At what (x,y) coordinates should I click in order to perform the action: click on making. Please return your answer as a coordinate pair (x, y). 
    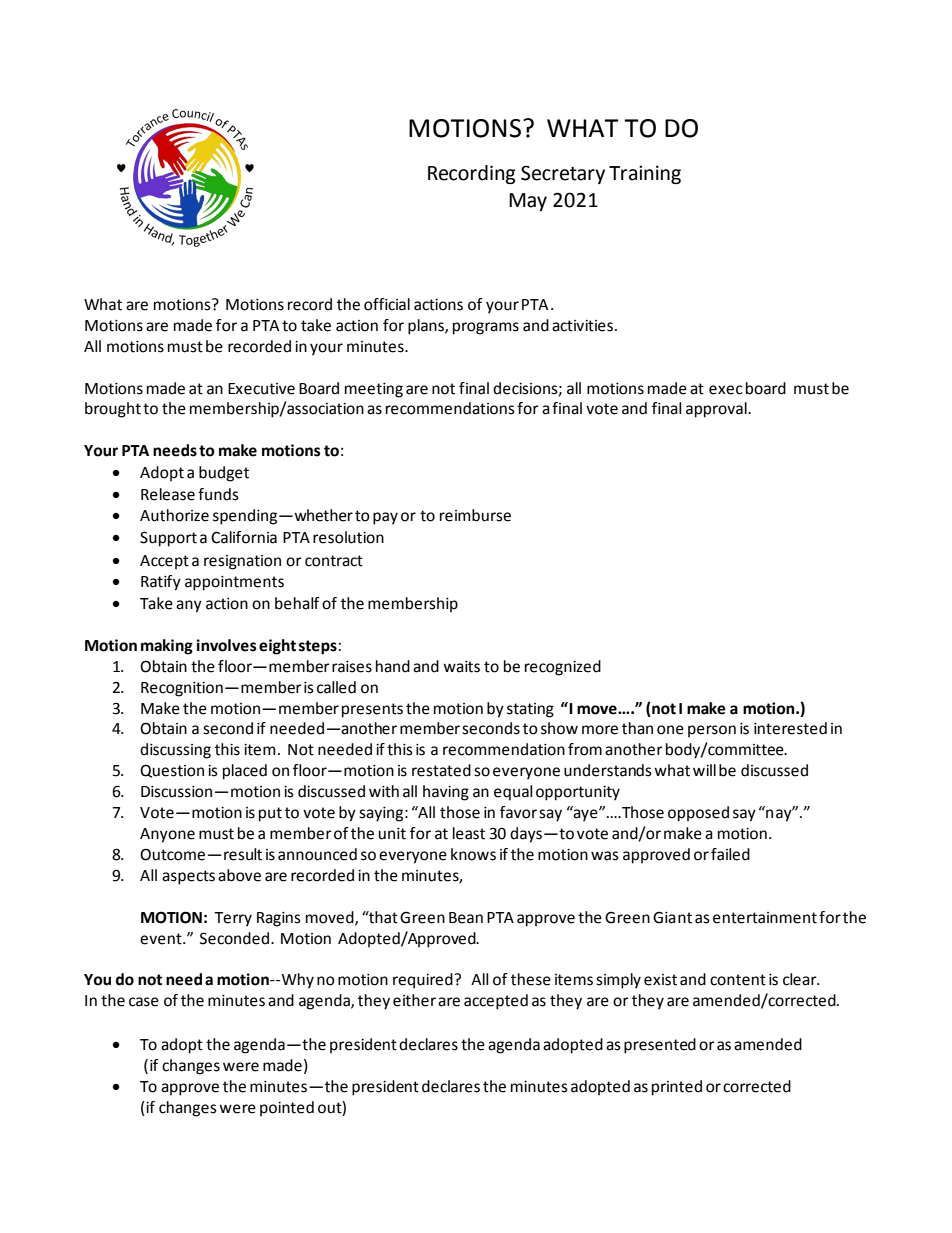
    Looking at the image, I should click on (167, 647).
